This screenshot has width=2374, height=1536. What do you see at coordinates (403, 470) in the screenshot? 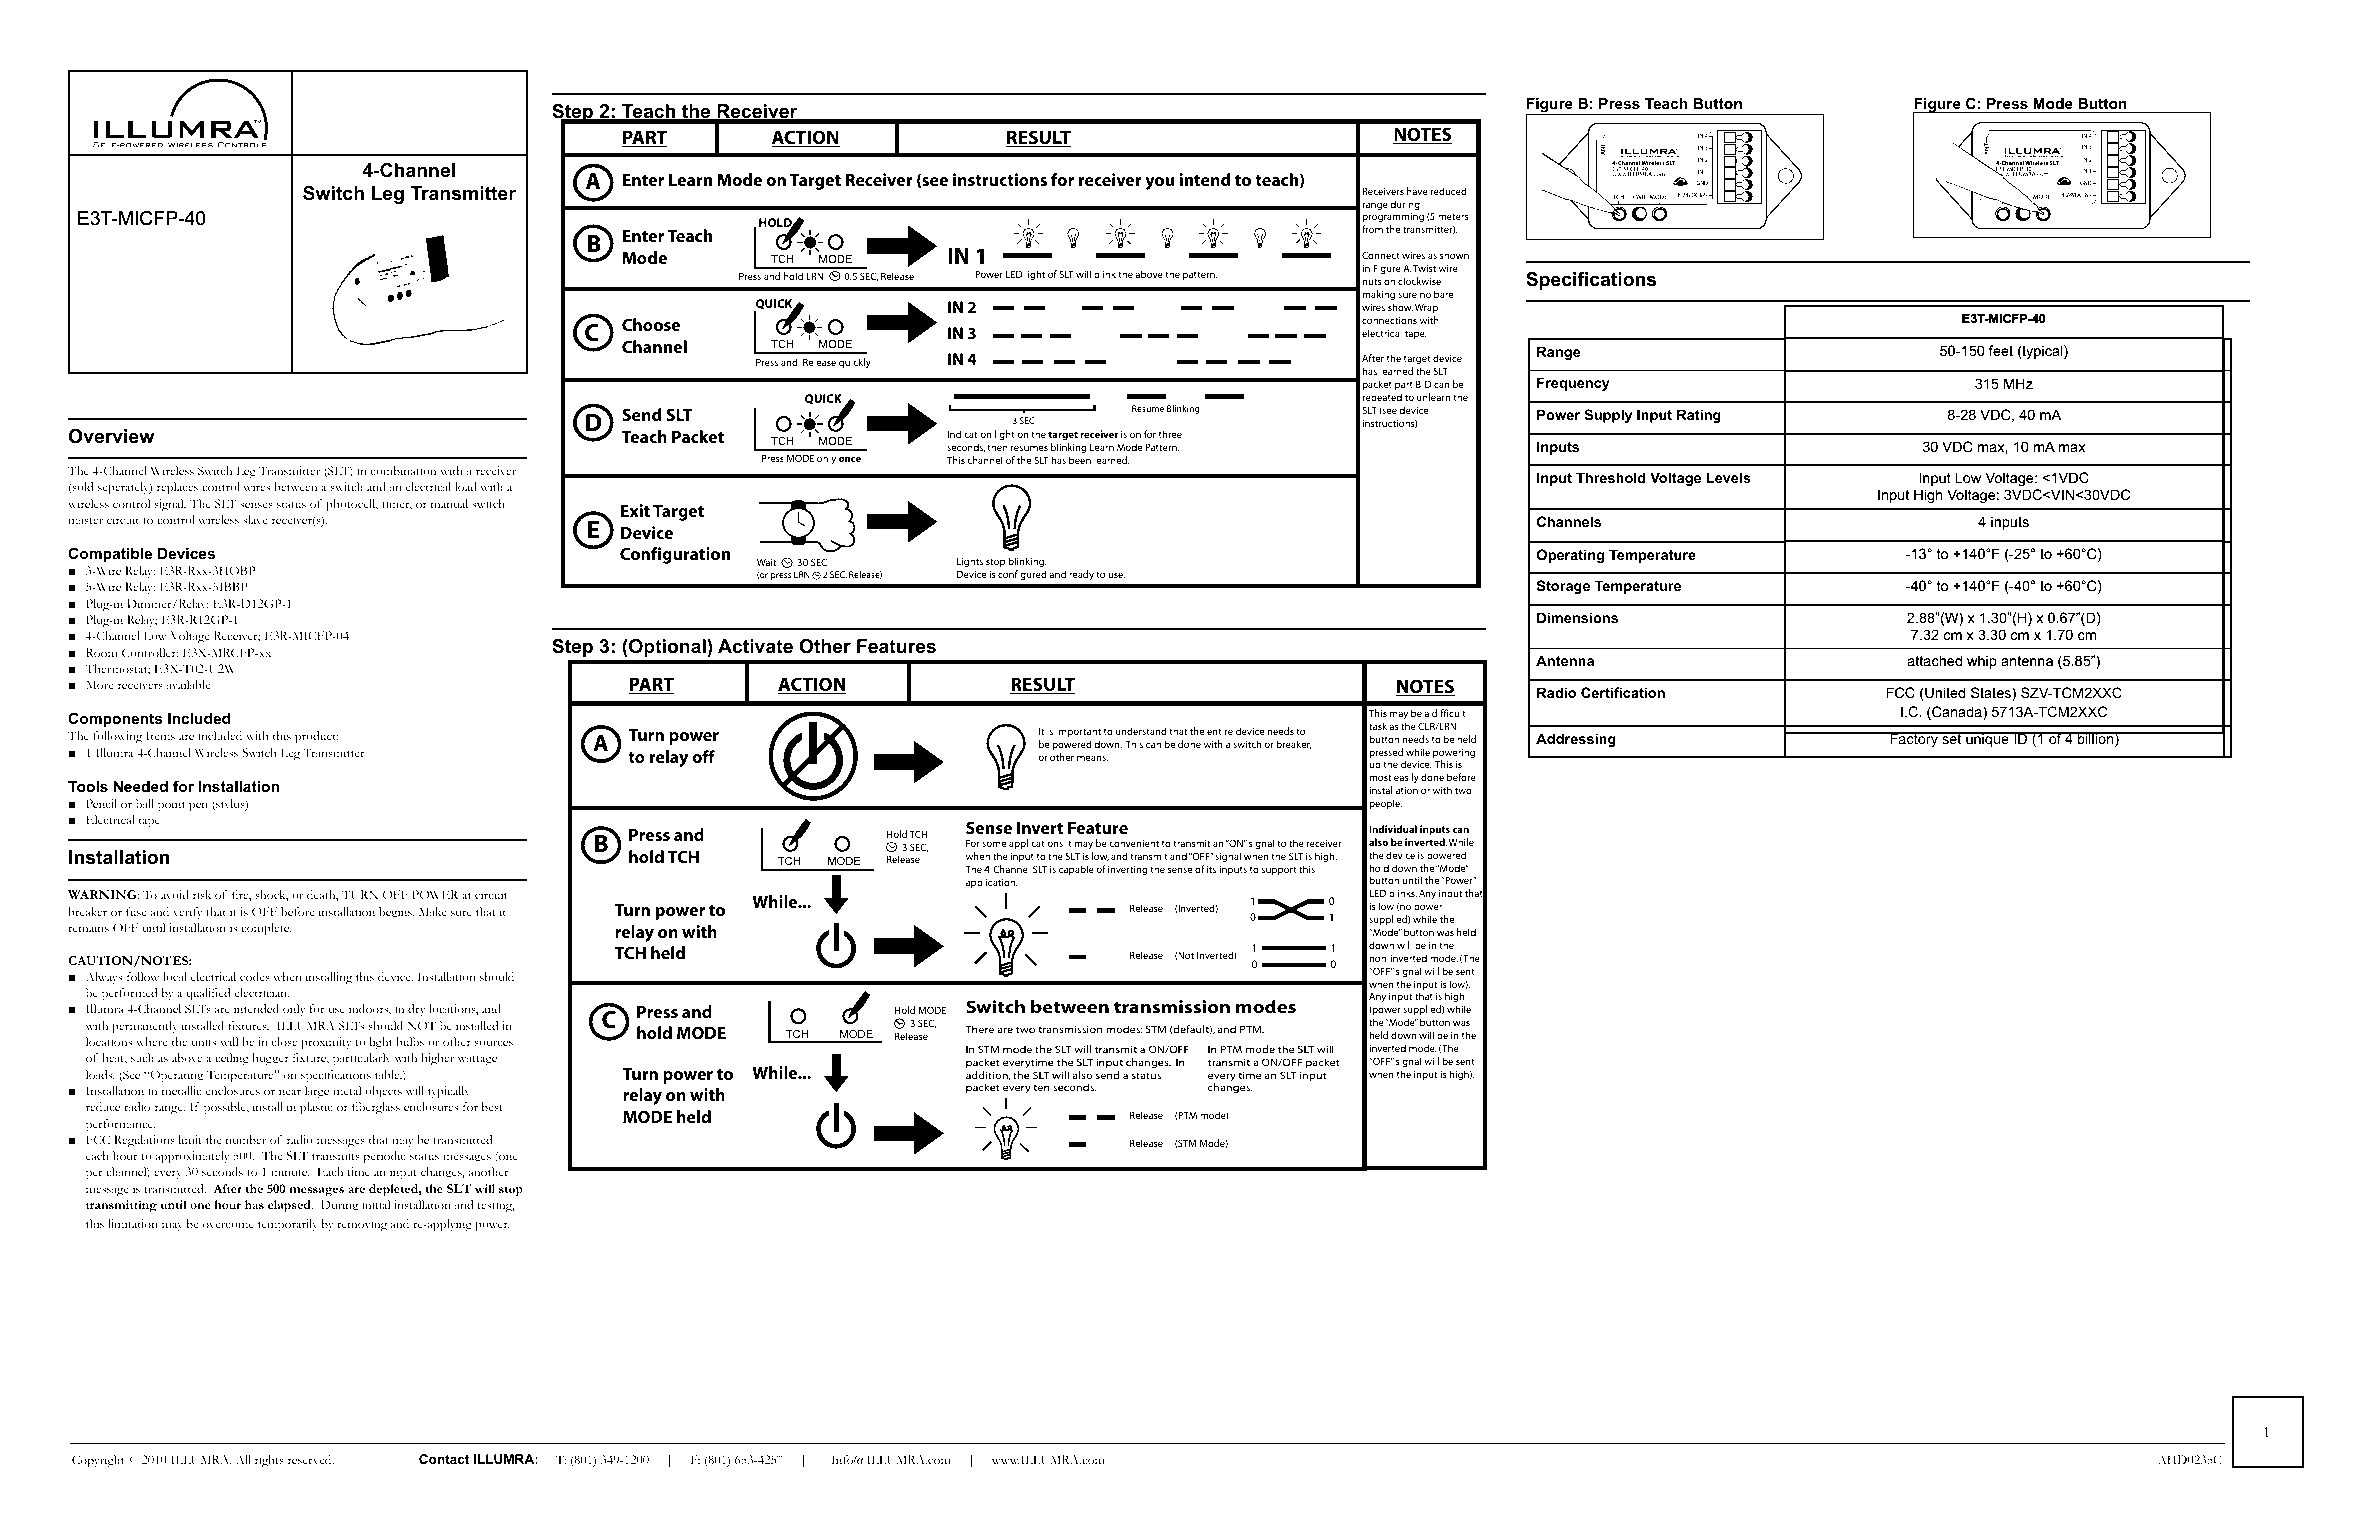
I see `combination` at bounding box center [403, 470].
